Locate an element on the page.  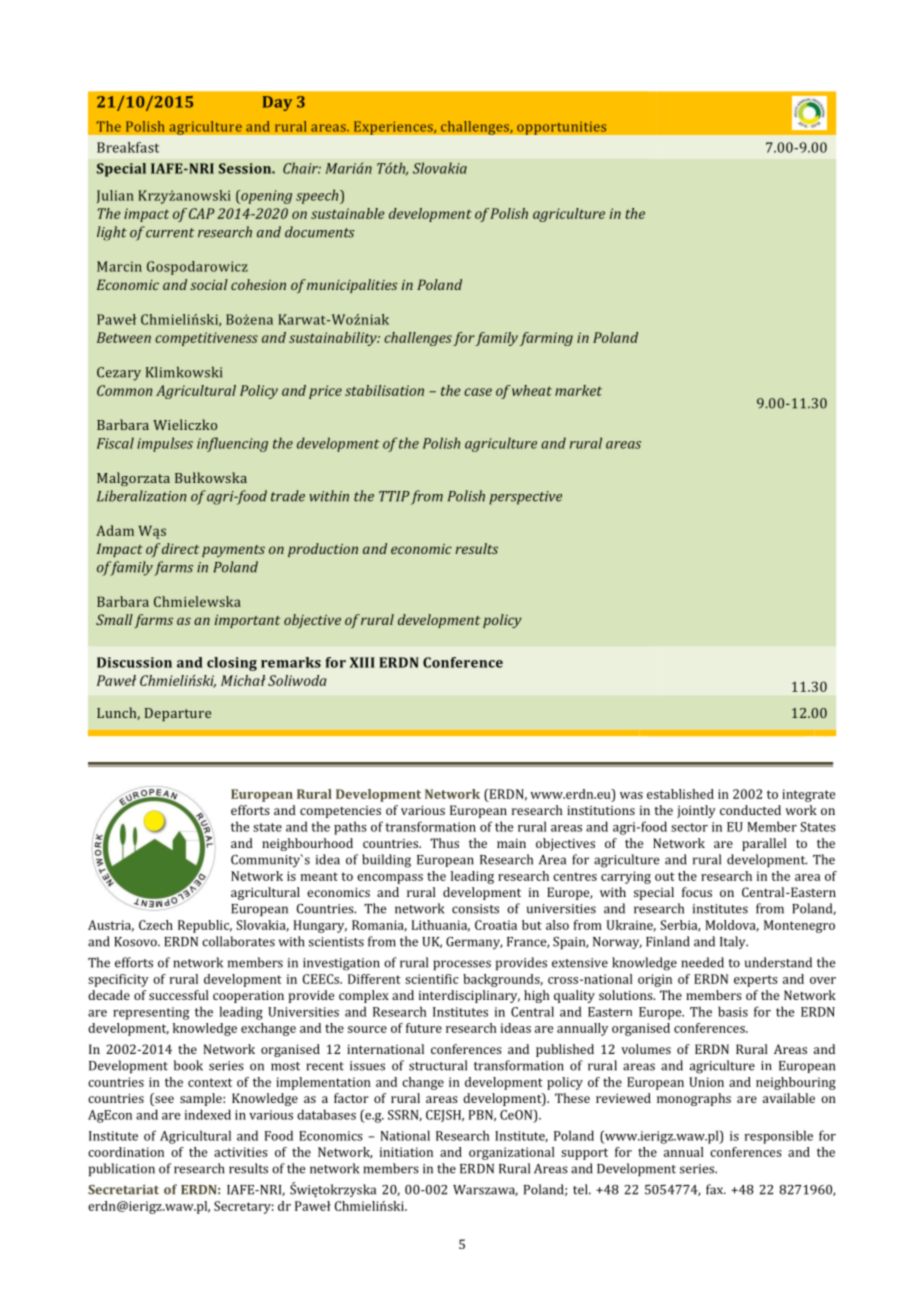
opportunities is located at coordinates (562, 128).
